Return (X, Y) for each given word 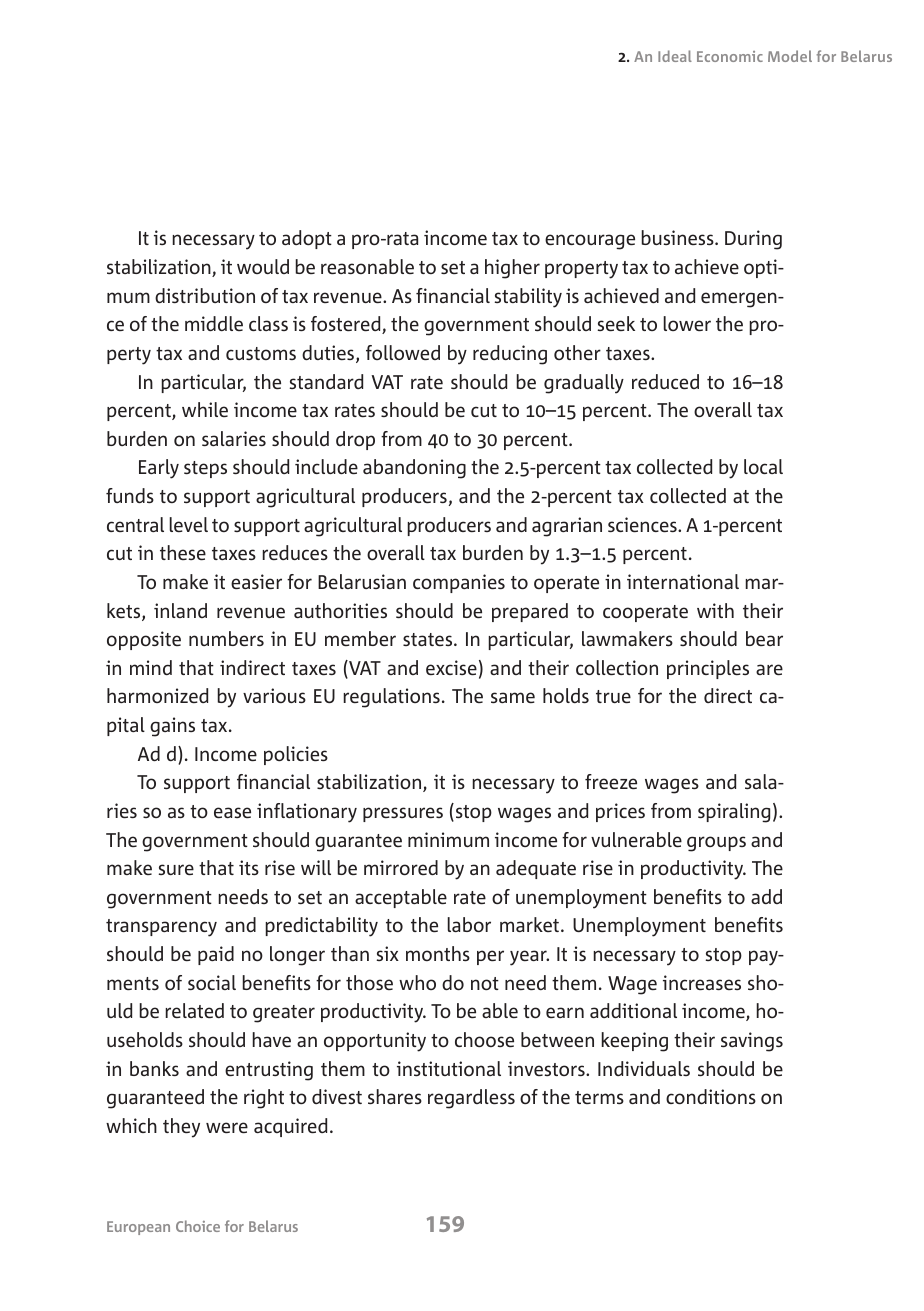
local (763, 466)
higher (512, 269)
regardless (471, 1099)
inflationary (307, 813)
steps (205, 469)
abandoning (414, 469)
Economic (730, 56)
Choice (198, 1226)
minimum (448, 839)
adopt (307, 239)
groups (716, 844)
